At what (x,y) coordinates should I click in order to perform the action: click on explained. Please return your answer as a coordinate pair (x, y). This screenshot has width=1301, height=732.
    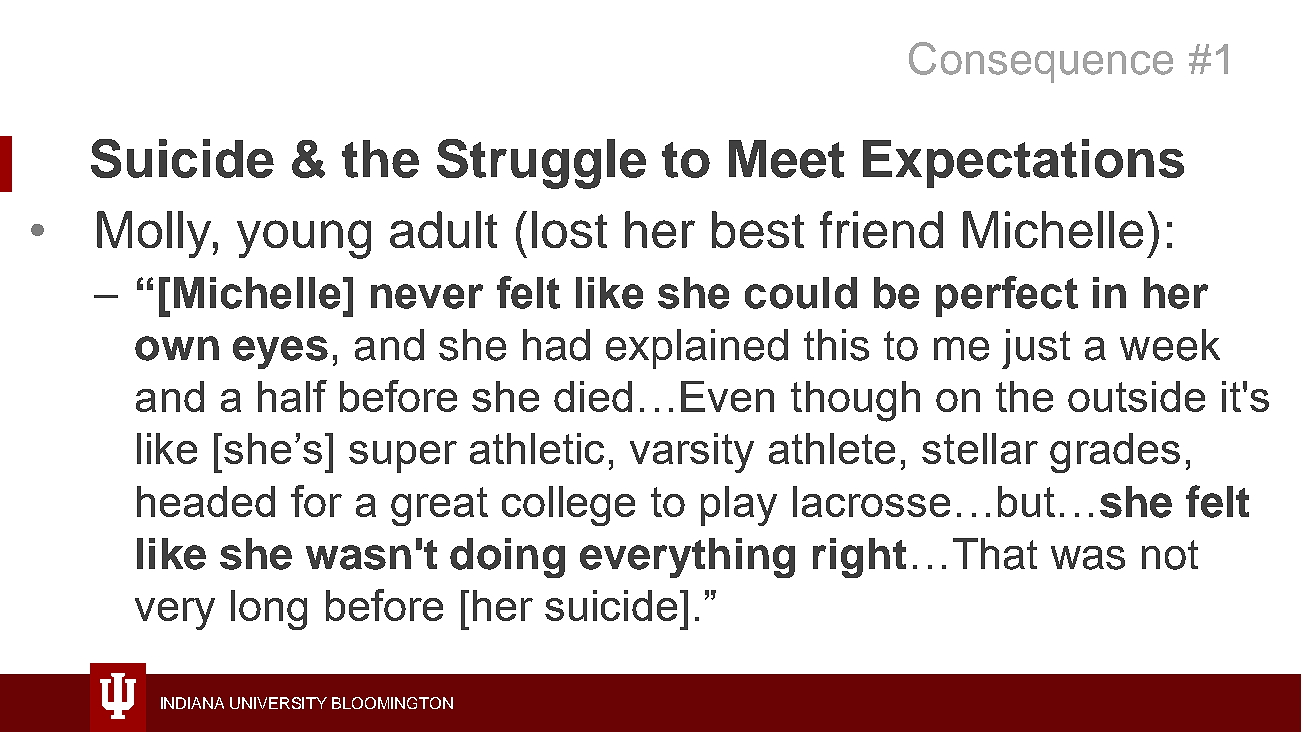
    Looking at the image, I should click on (697, 349).
